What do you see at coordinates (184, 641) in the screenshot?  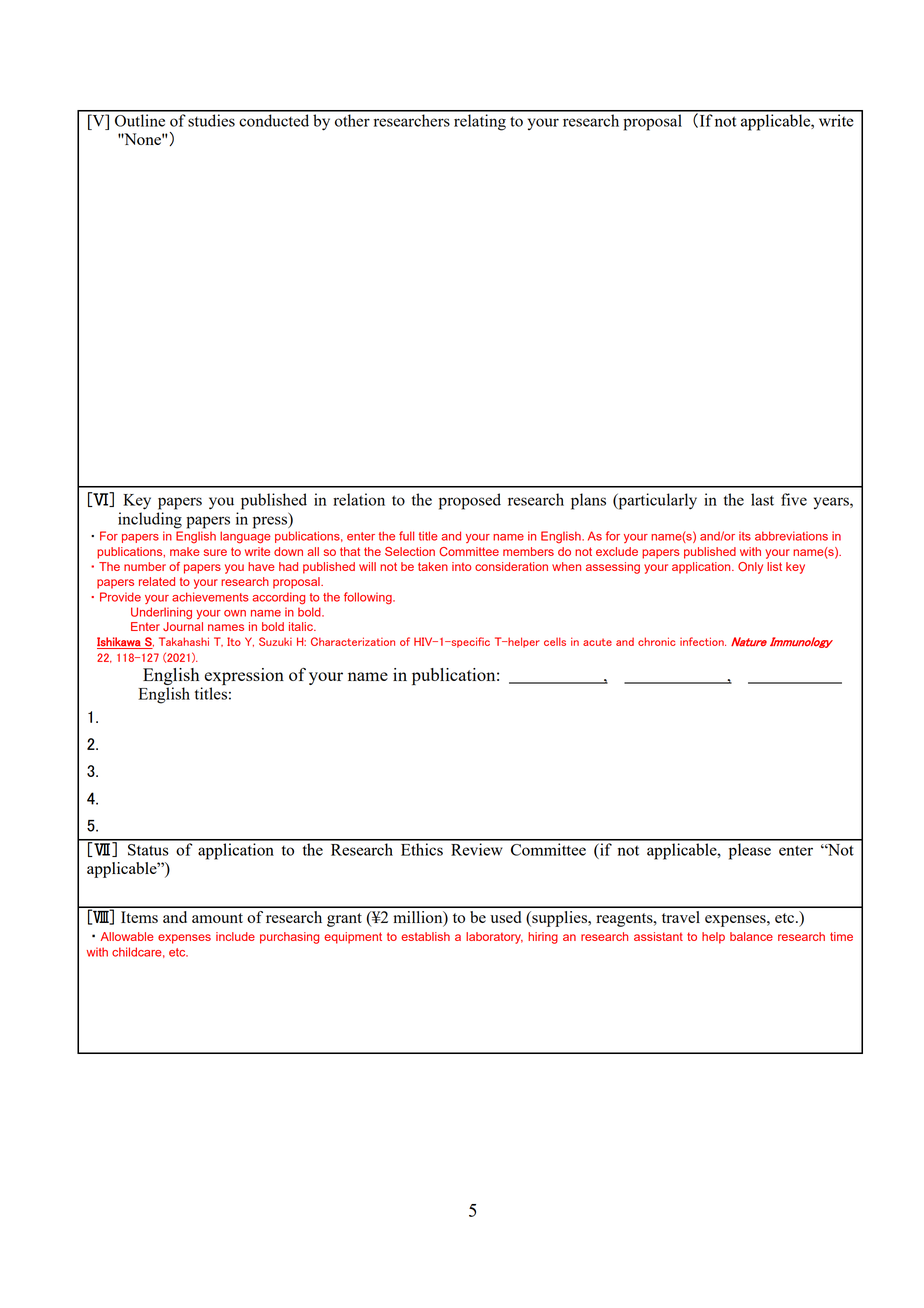 I see `Takahashi` at bounding box center [184, 641].
